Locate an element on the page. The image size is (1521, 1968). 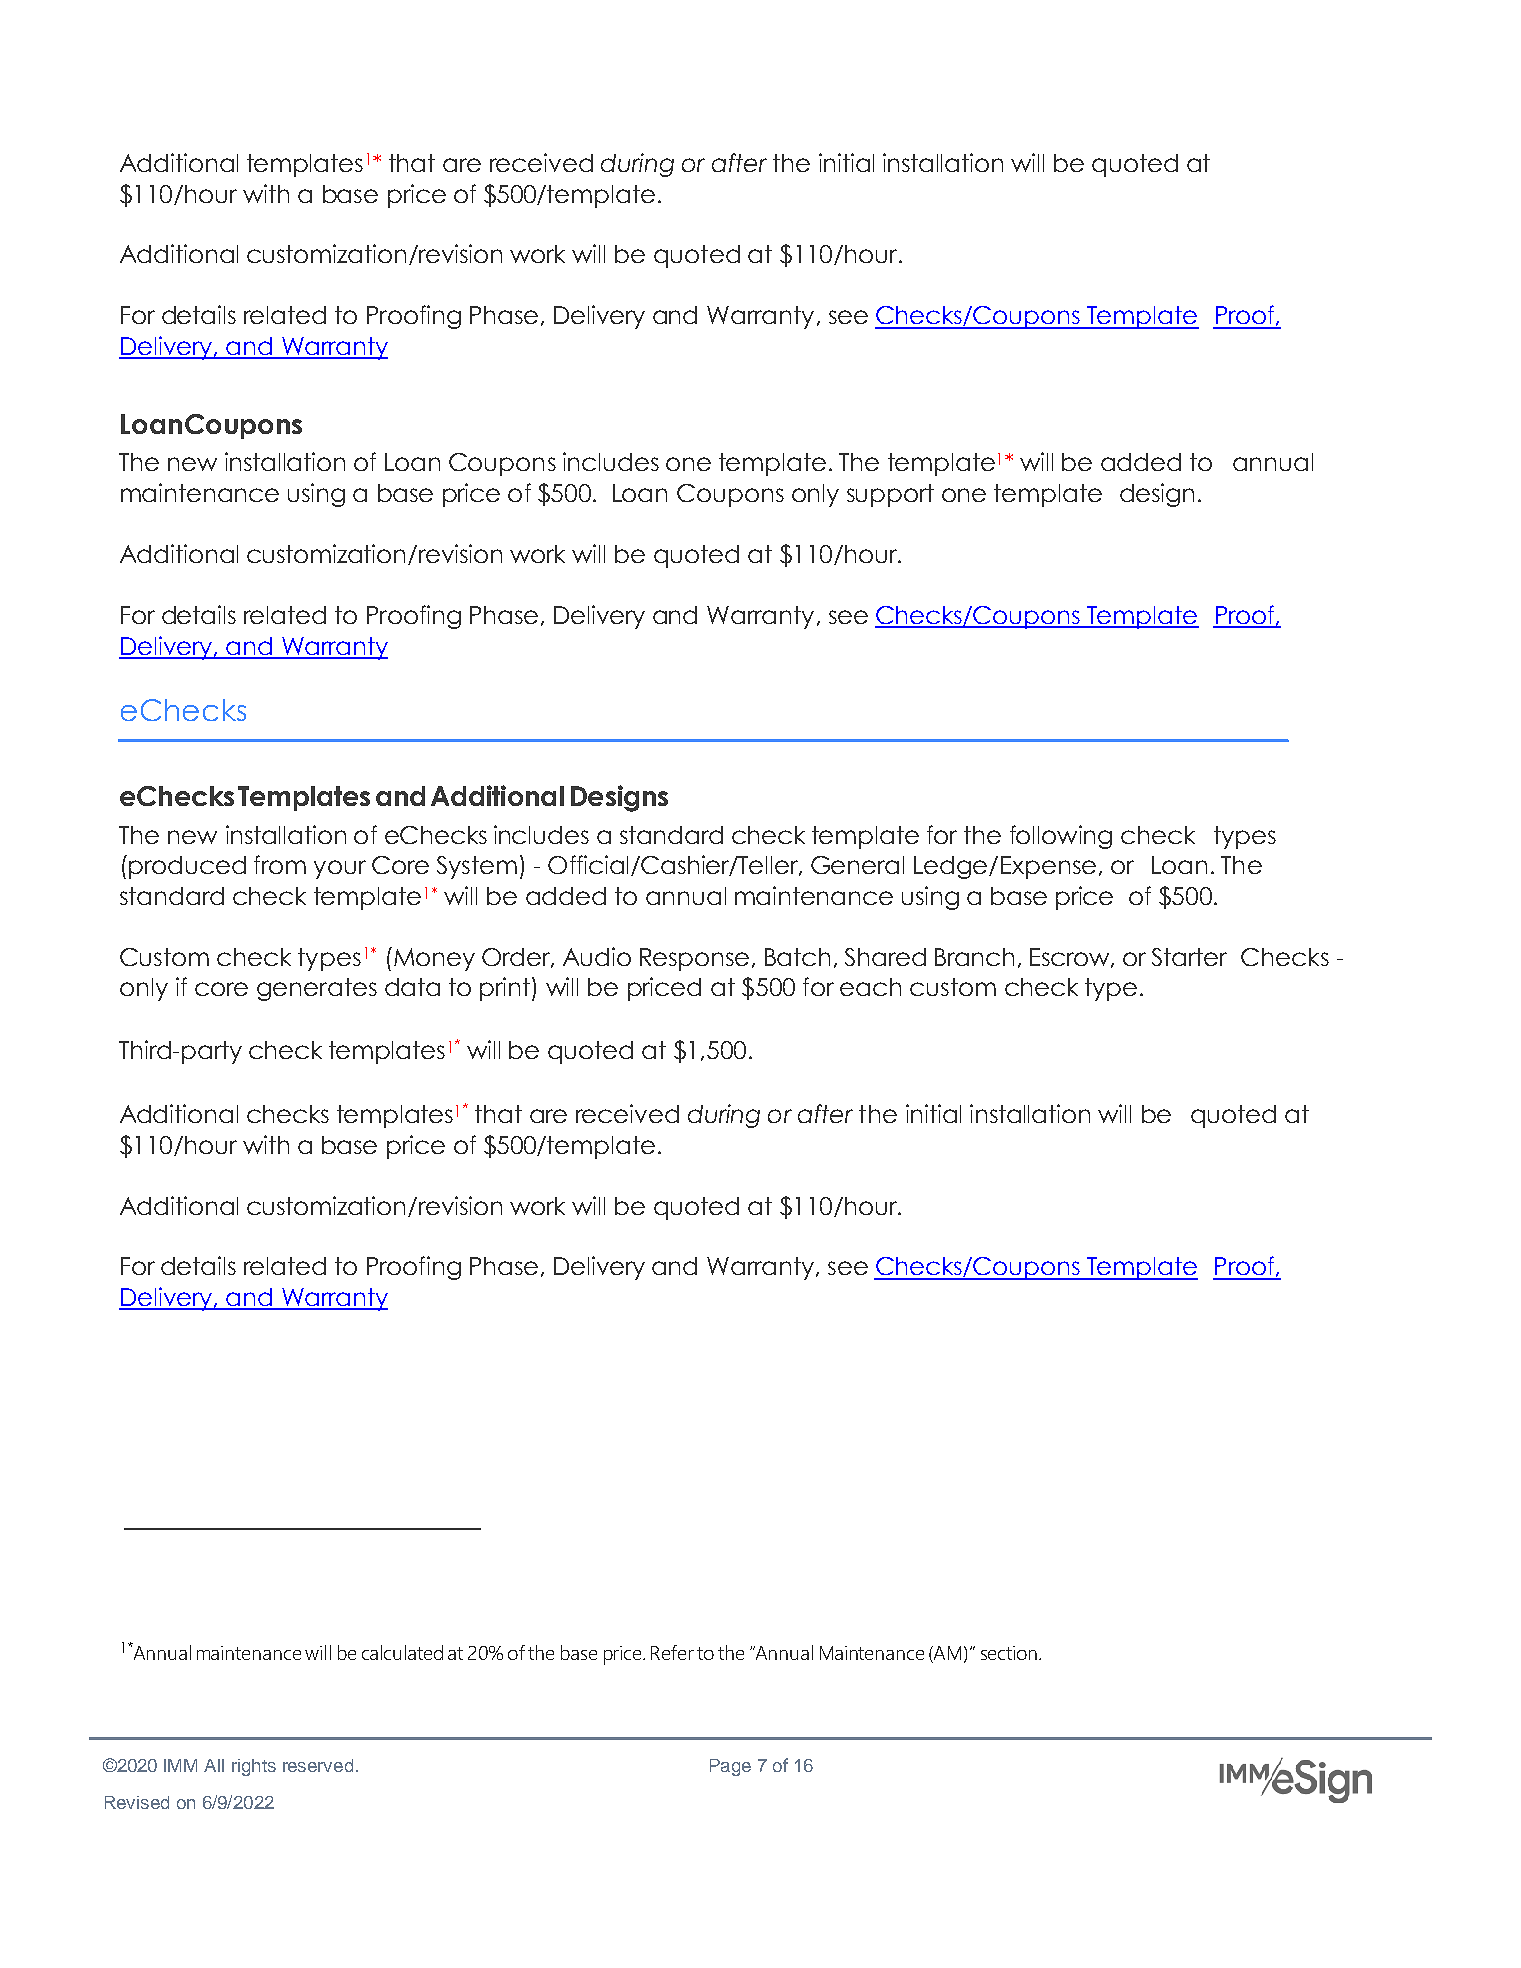
rights is located at coordinates (254, 1767).
